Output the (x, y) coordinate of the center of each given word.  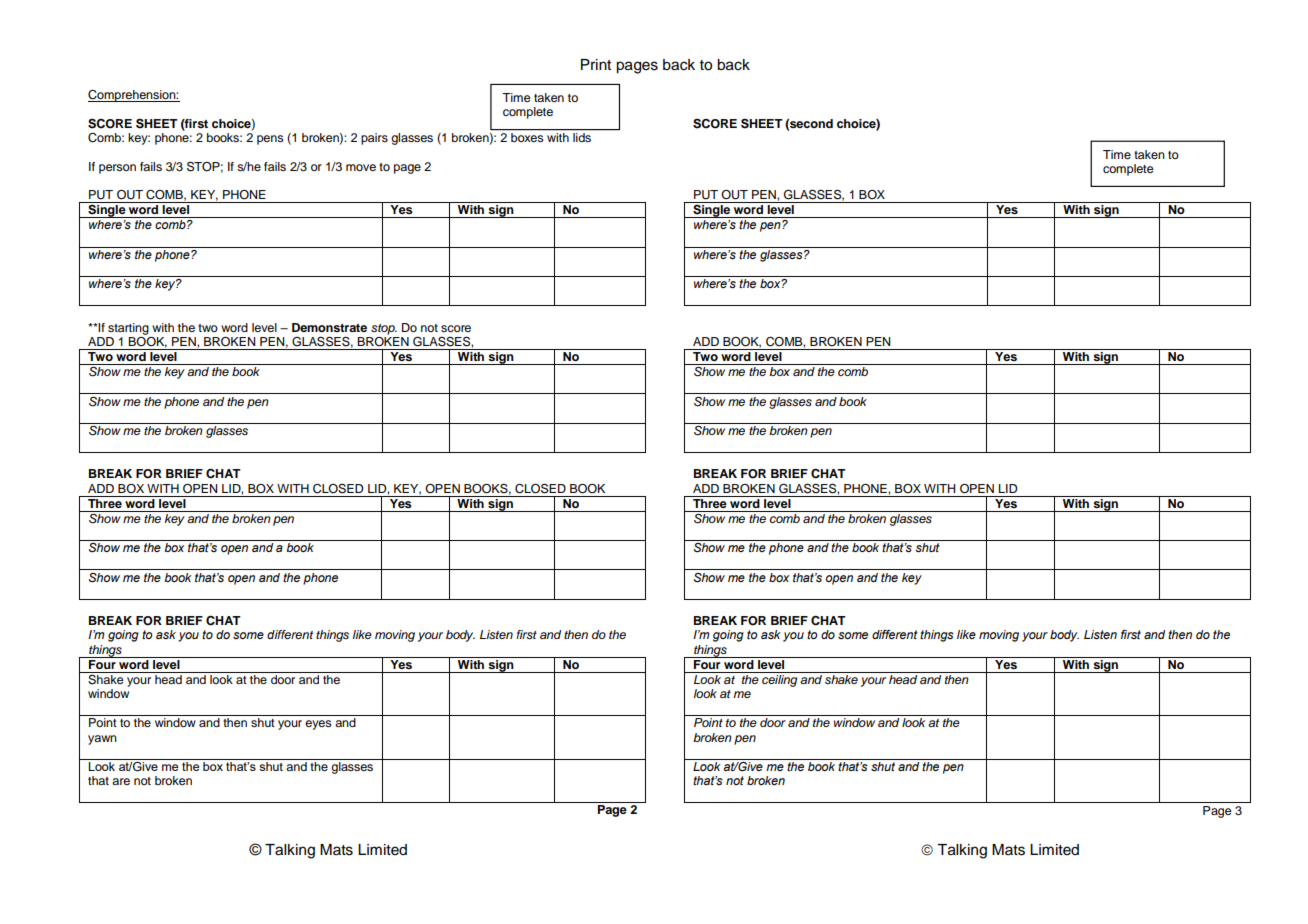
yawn (102, 740)
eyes (318, 725)
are (121, 781)
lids (582, 137)
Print (596, 64)
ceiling (780, 679)
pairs (374, 139)
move (361, 167)
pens (270, 140)
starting (128, 329)
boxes (527, 137)
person (117, 169)
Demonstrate (329, 327)
